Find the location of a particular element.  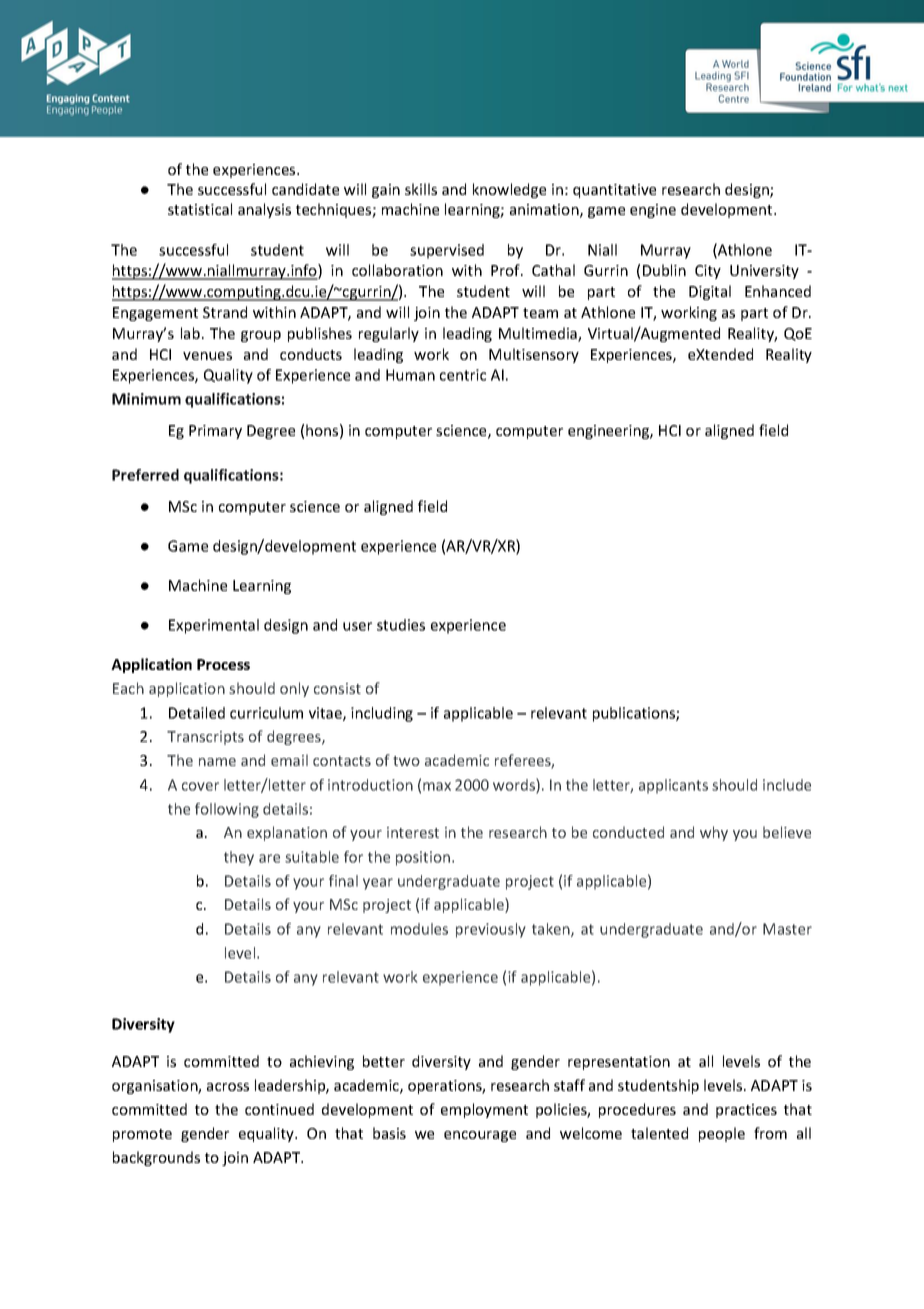

supervised is located at coordinates (447, 251).
